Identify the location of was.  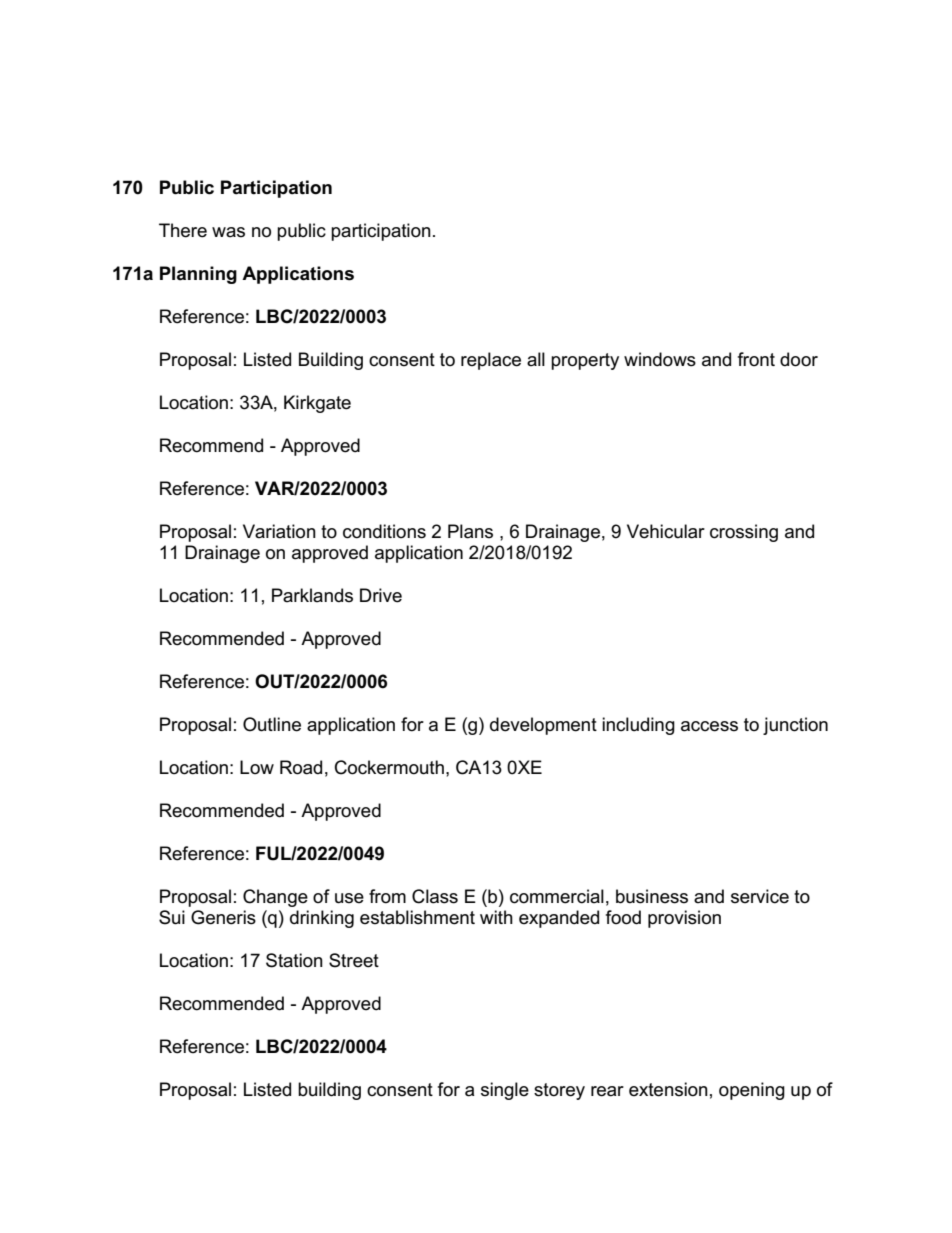
(228, 232).
